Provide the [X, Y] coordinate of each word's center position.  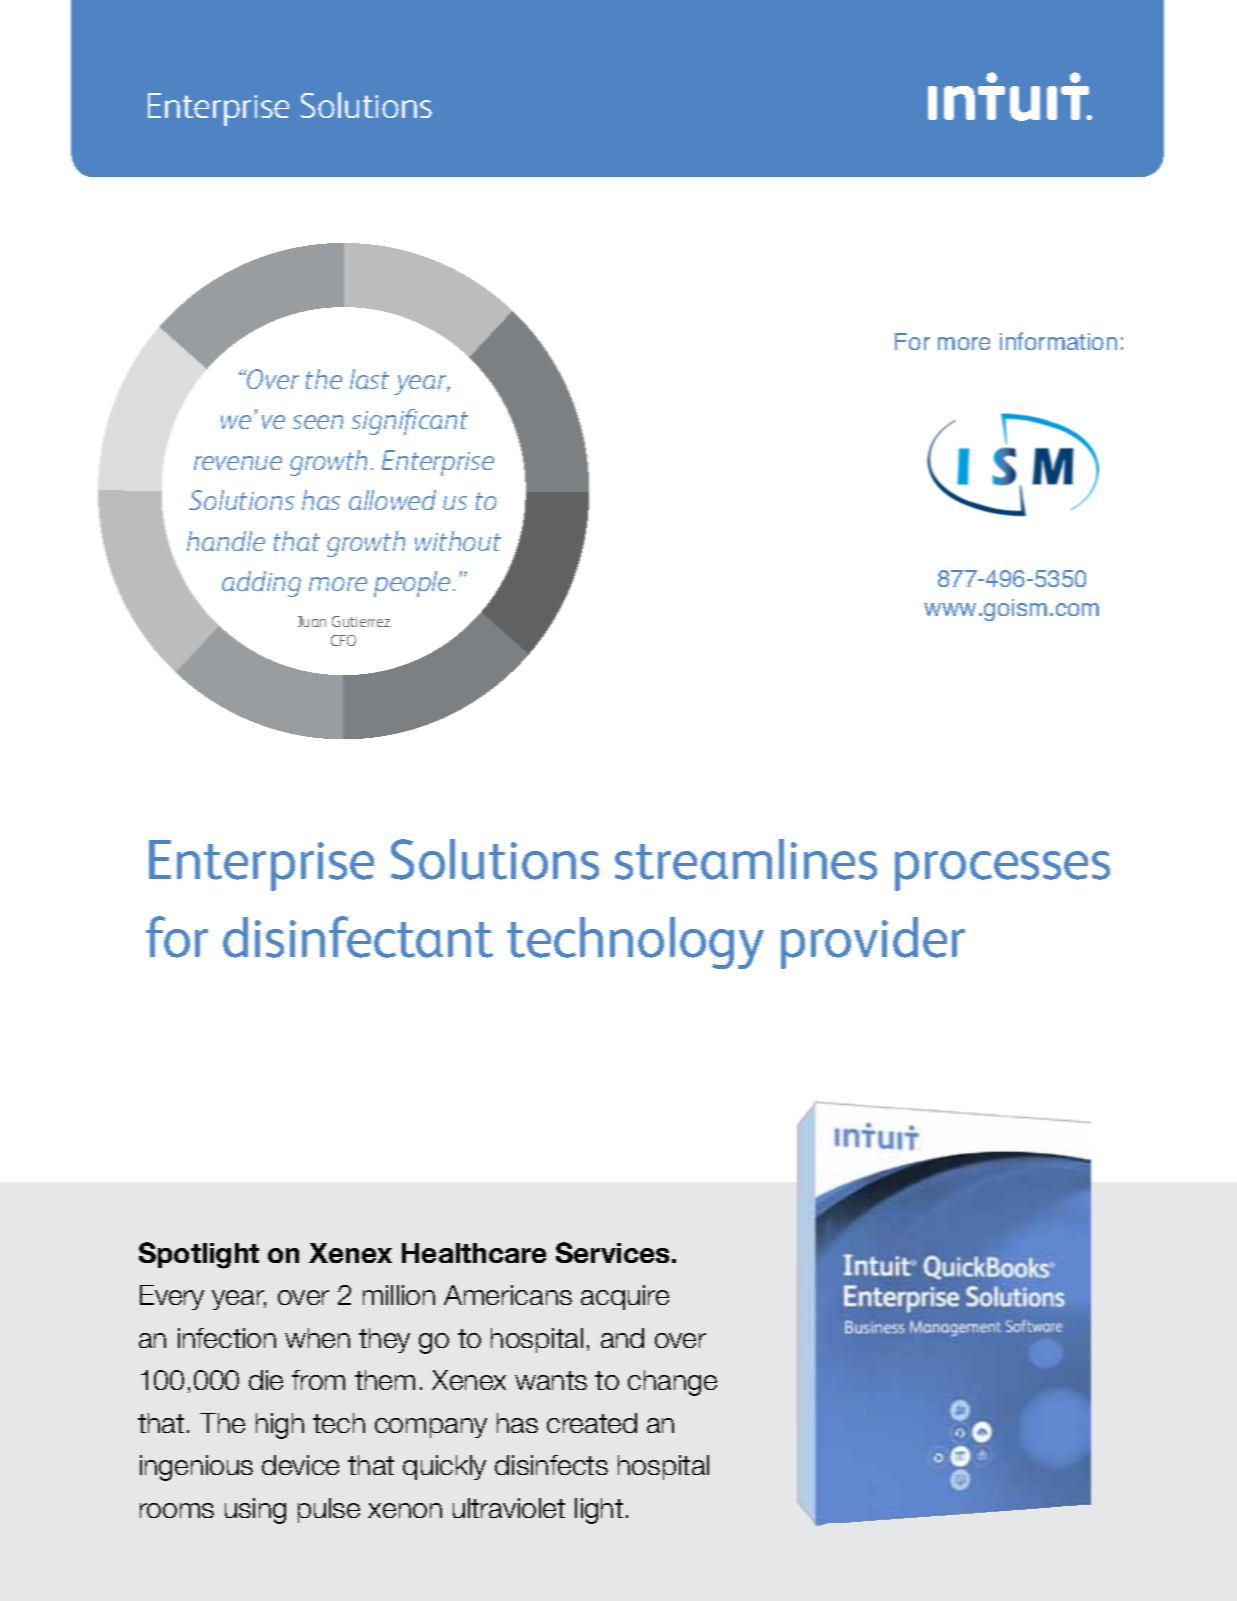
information [1058, 341]
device [300, 1465]
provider [873, 943]
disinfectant [358, 937]
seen [318, 422]
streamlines [746, 859]
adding [261, 584]
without [458, 541]
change [672, 1383]
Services [612, 1252]
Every [172, 1297]
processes [1002, 871]
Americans [508, 1295]
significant [410, 422]
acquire [625, 1297]
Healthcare [474, 1253]
